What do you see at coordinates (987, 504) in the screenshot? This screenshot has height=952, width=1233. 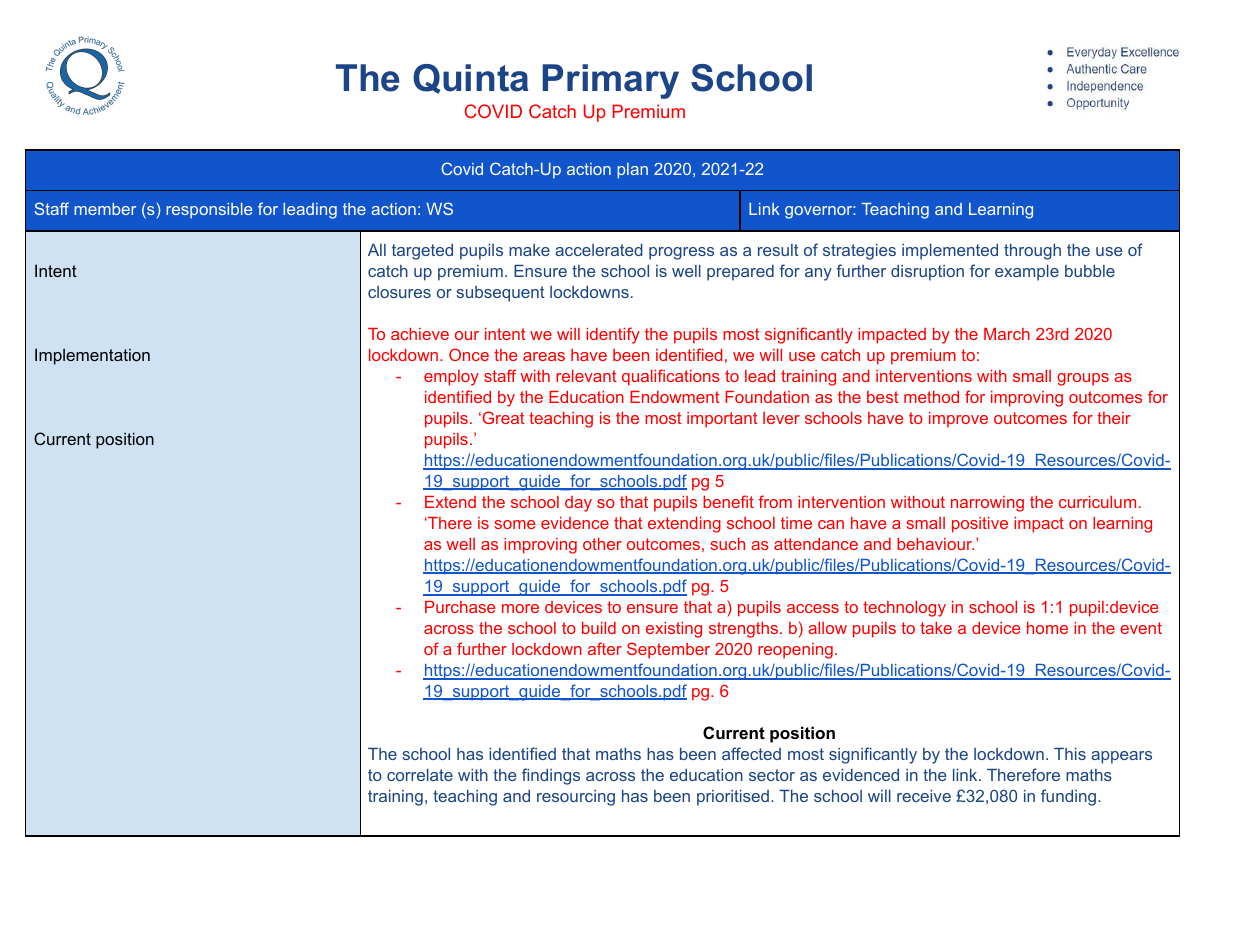 I see `narrowing` at bounding box center [987, 504].
